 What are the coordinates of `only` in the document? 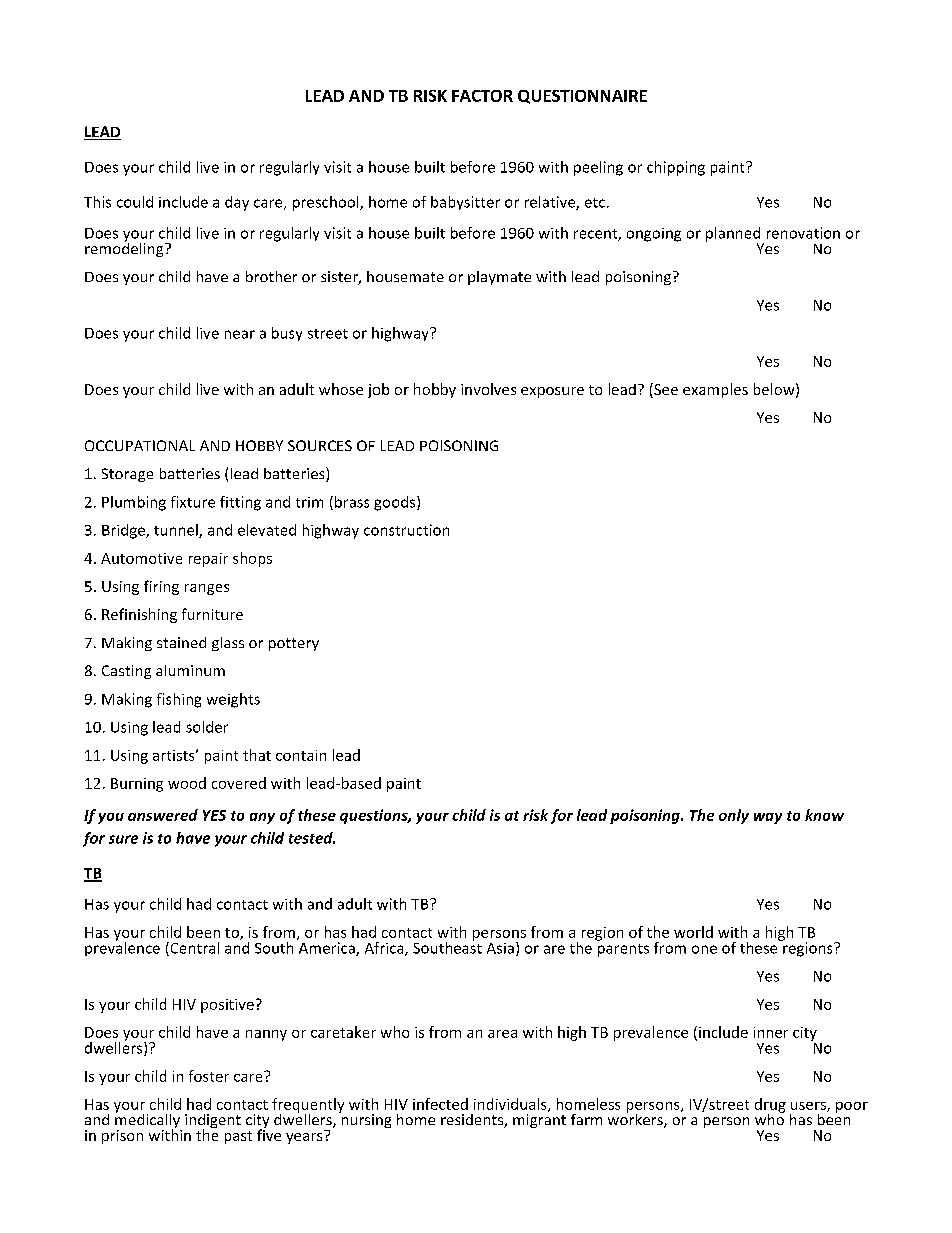 It's located at (734, 816).
